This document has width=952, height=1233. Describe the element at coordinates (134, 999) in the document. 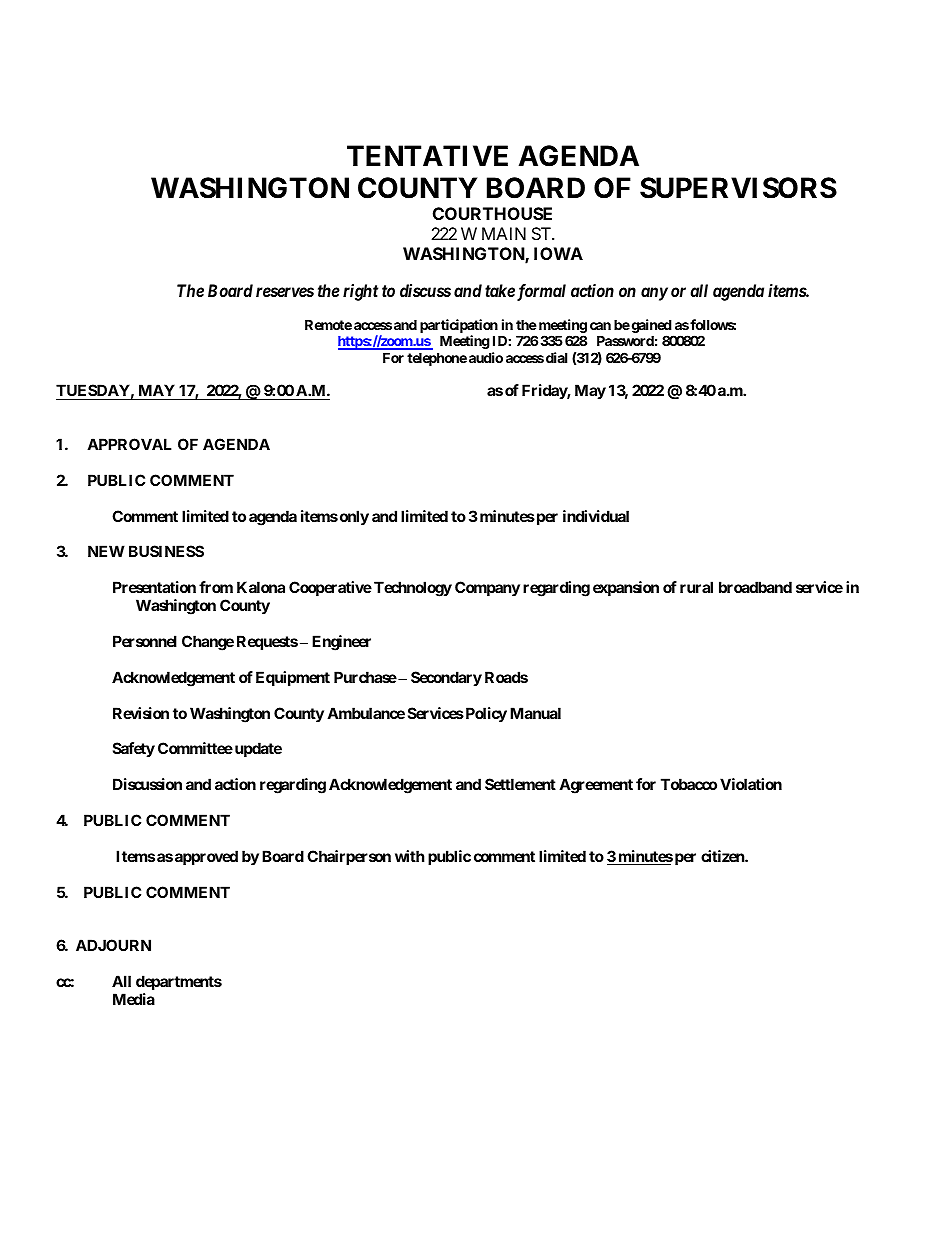

I see `Media` at that location.
